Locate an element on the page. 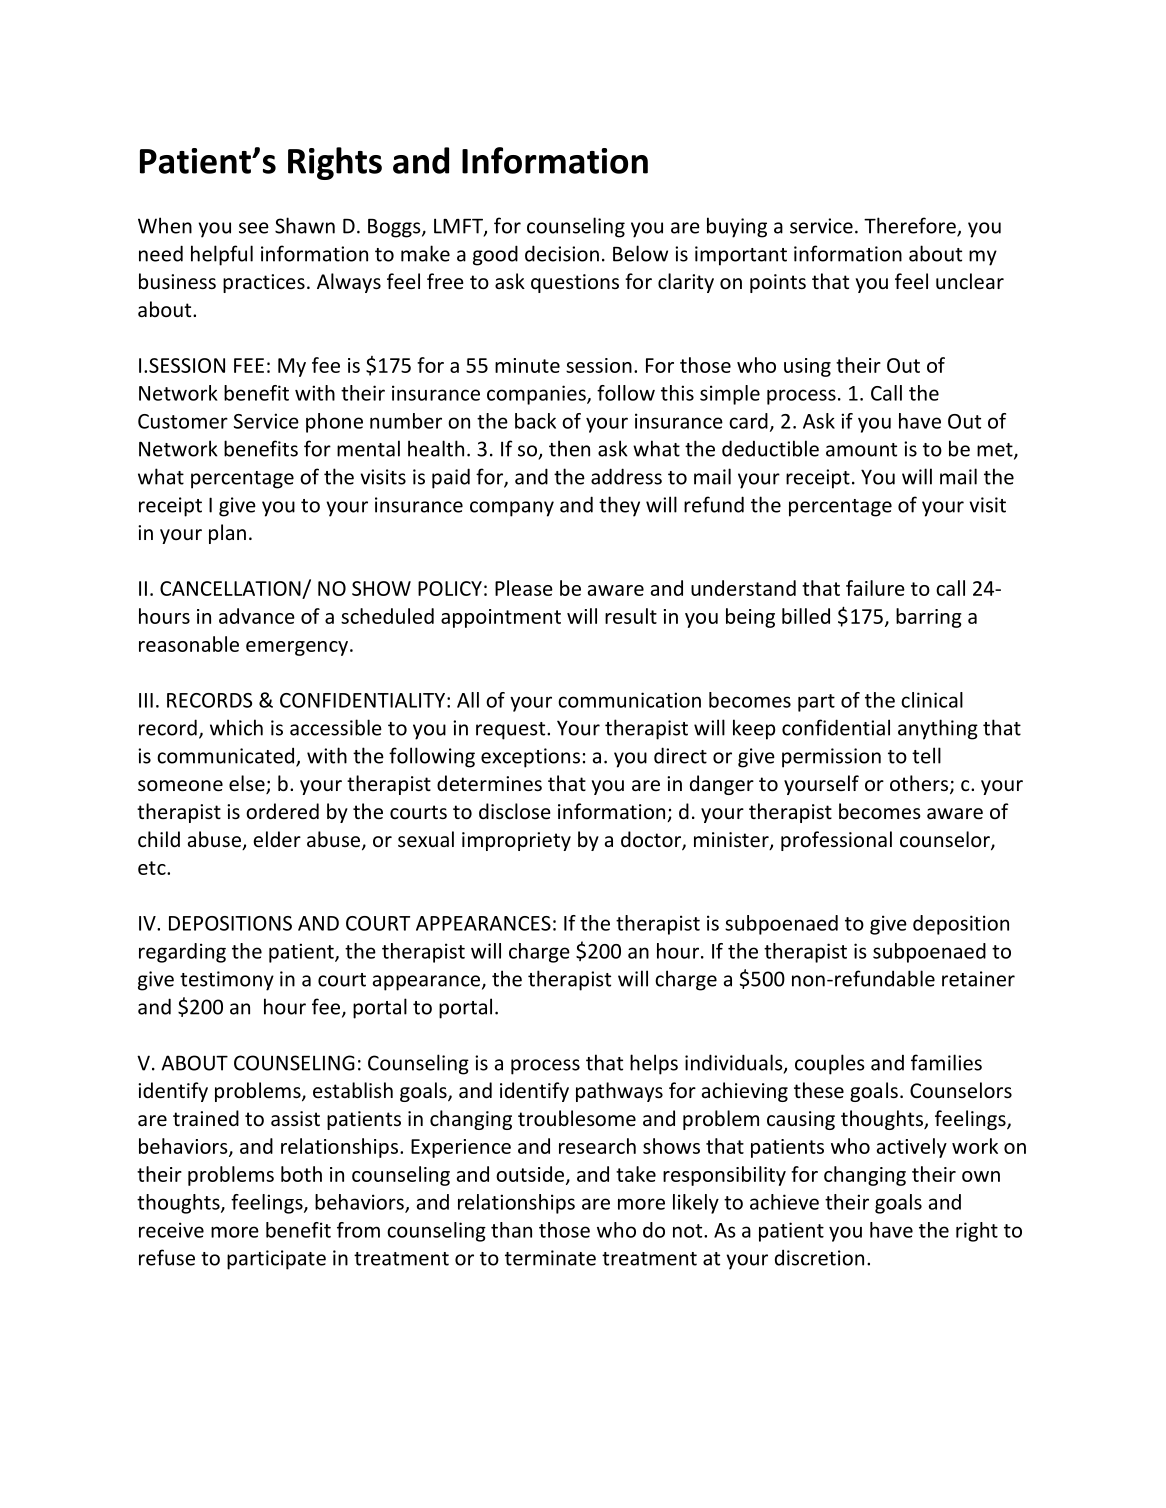 This document has height=1508, width=1166. which is located at coordinates (236, 727).
